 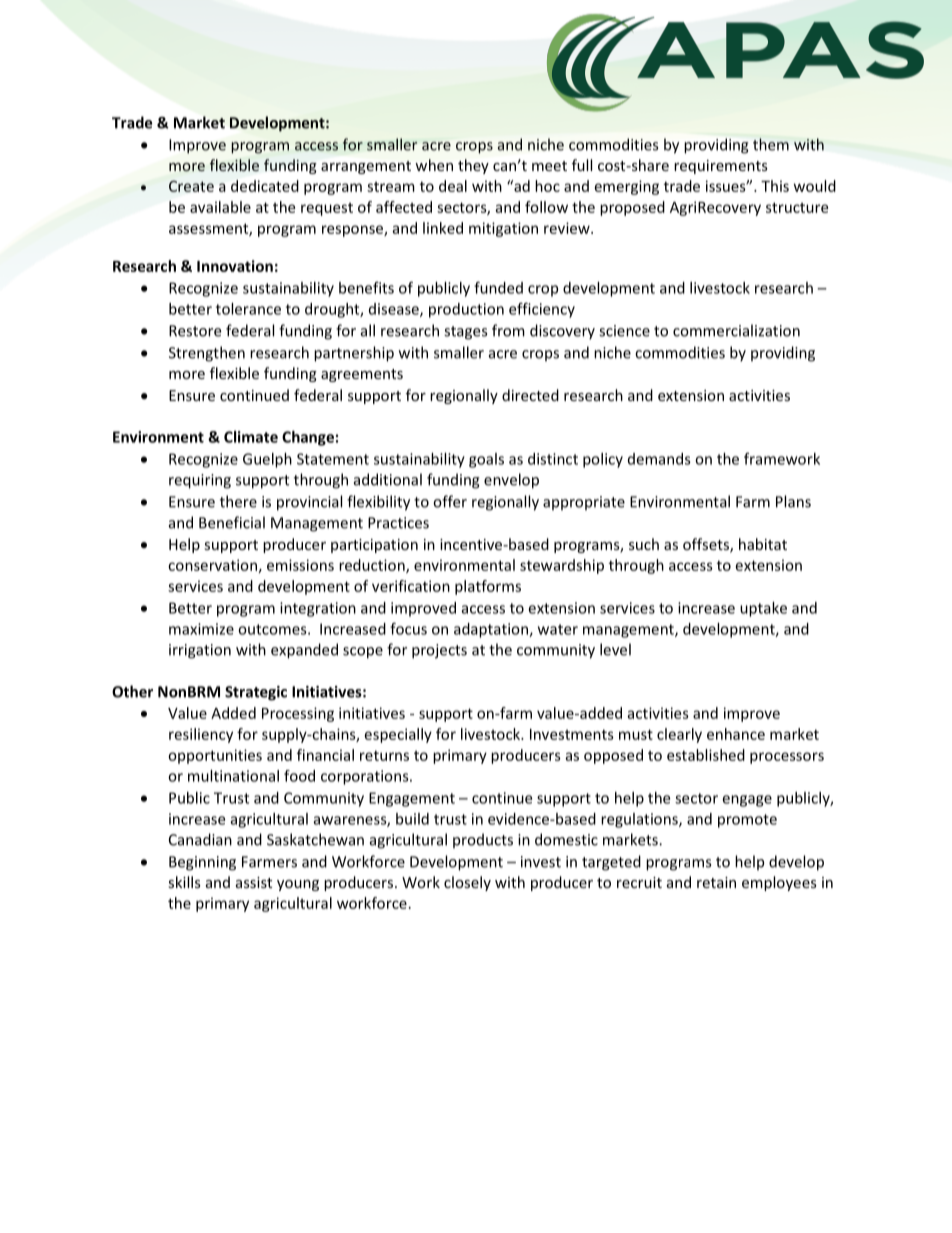 What do you see at coordinates (232, 522) in the screenshot?
I see `Beneficial` at bounding box center [232, 522].
